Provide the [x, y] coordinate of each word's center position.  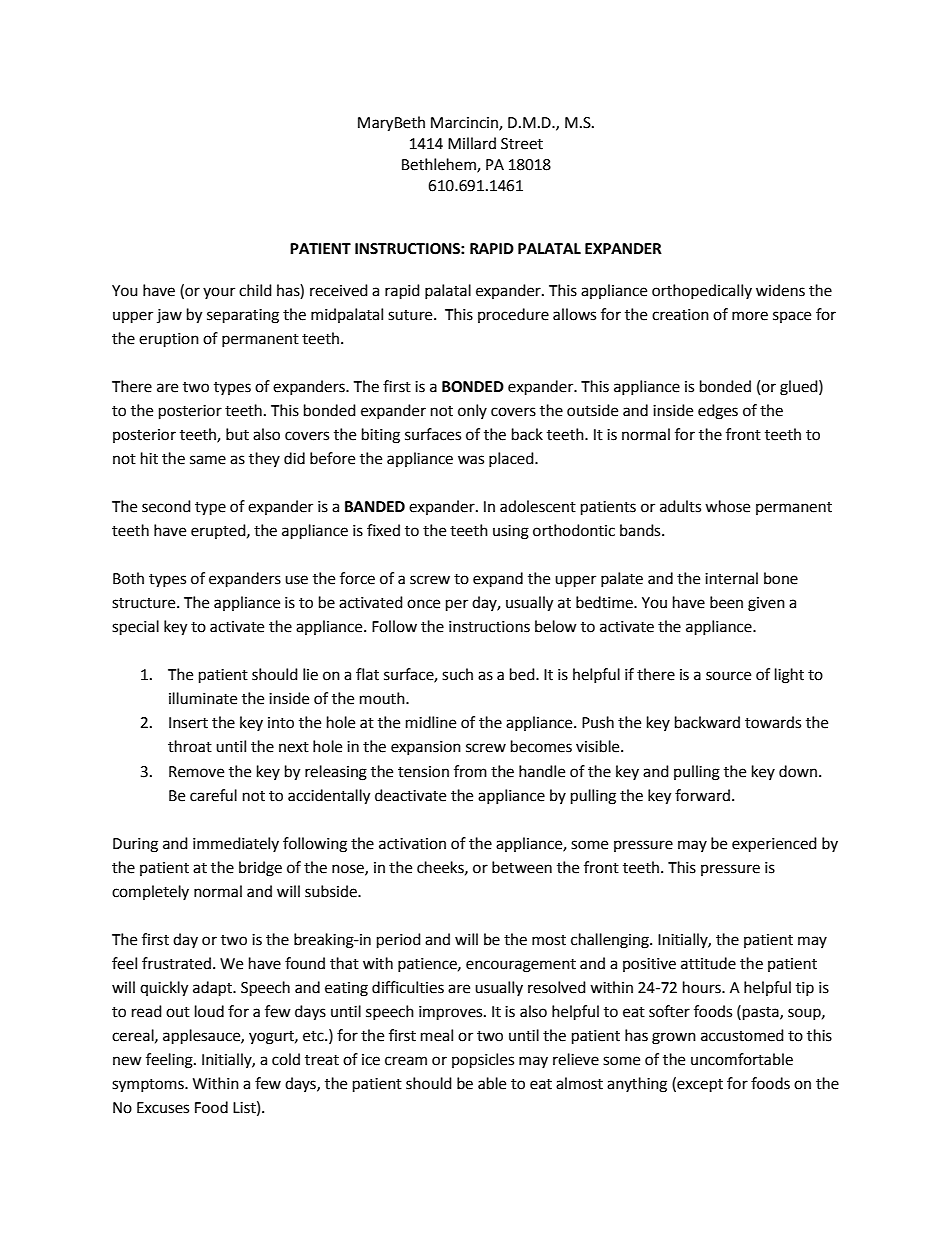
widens [780, 290]
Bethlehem [440, 165]
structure [145, 603]
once [423, 604]
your [219, 293]
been [726, 602]
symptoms [149, 1086]
